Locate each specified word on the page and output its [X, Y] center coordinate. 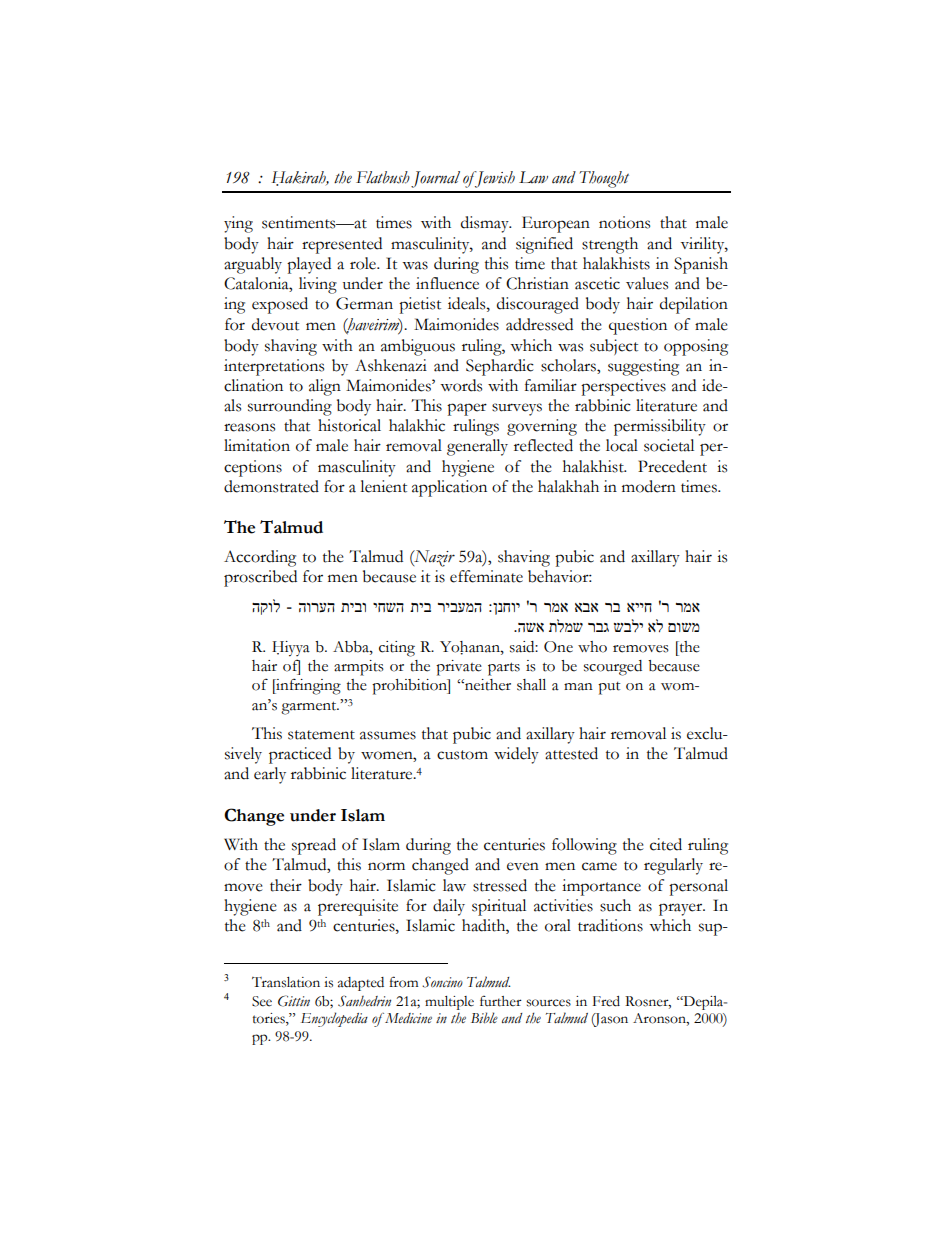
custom [462, 755]
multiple [449, 1003]
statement [321, 735]
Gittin [294, 1001]
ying [238, 224]
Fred [606, 1001]
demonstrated [271, 486]
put [609, 688]
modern [649, 486]
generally [477, 447]
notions [624, 222]
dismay [486, 224]
